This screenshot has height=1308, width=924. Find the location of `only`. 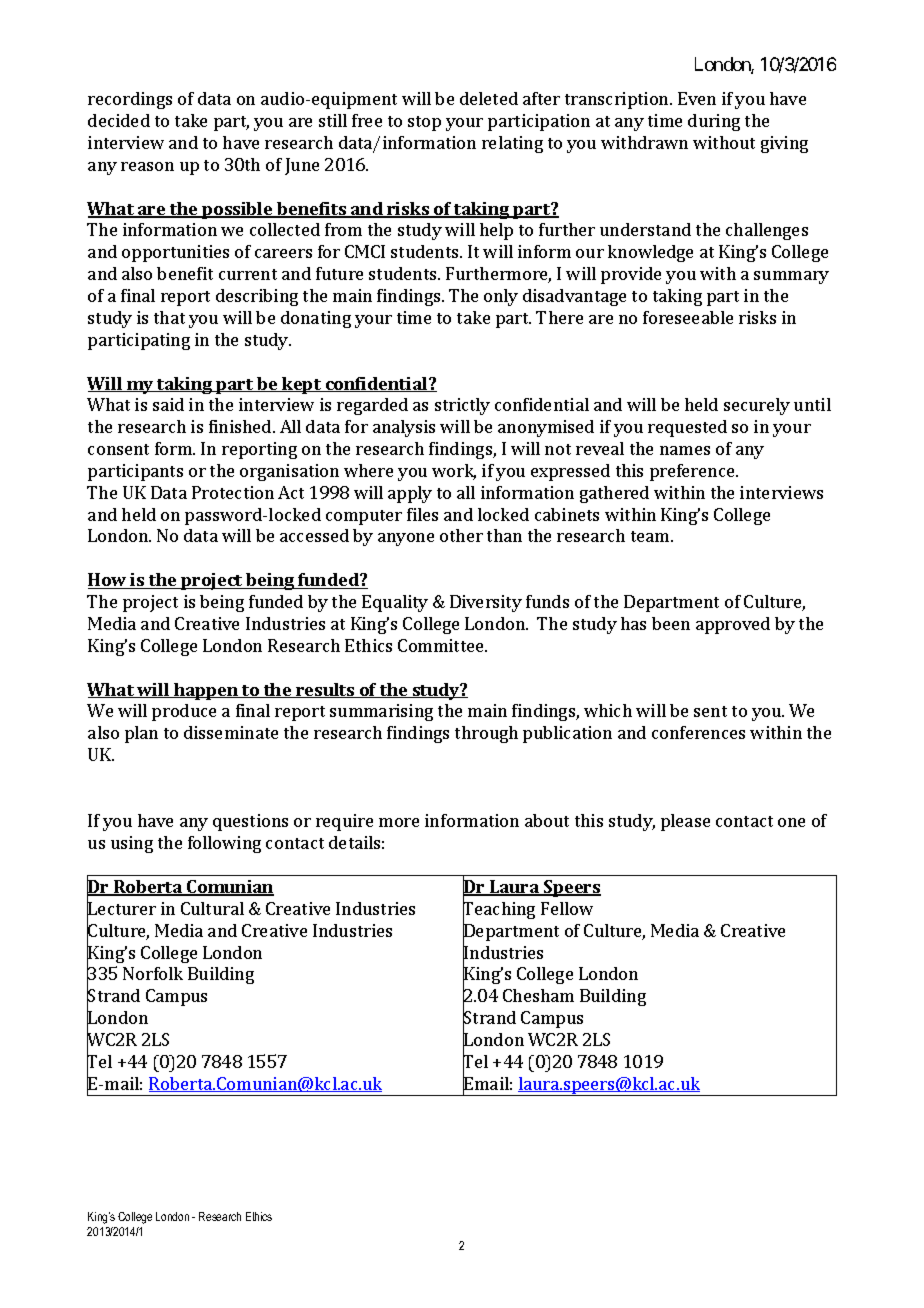

only is located at coordinates (501, 297).
